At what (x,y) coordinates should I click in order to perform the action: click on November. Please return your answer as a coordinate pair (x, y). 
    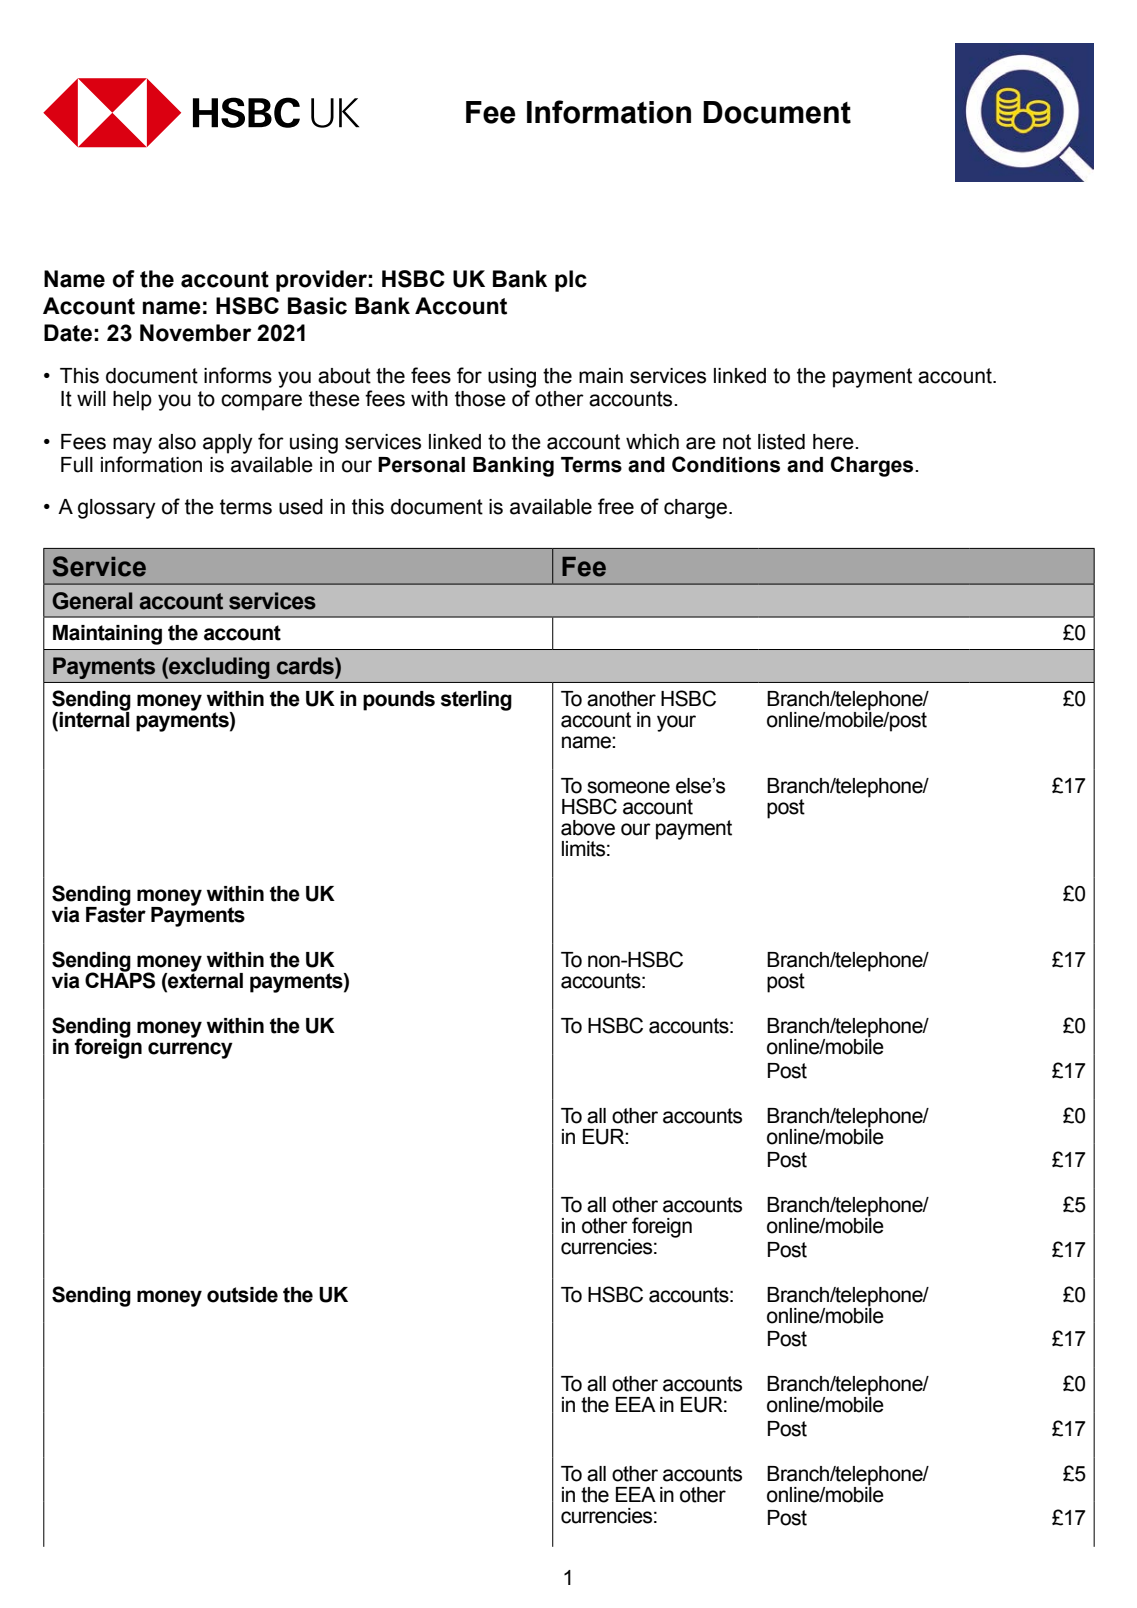
    Looking at the image, I should click on (196, 333).
